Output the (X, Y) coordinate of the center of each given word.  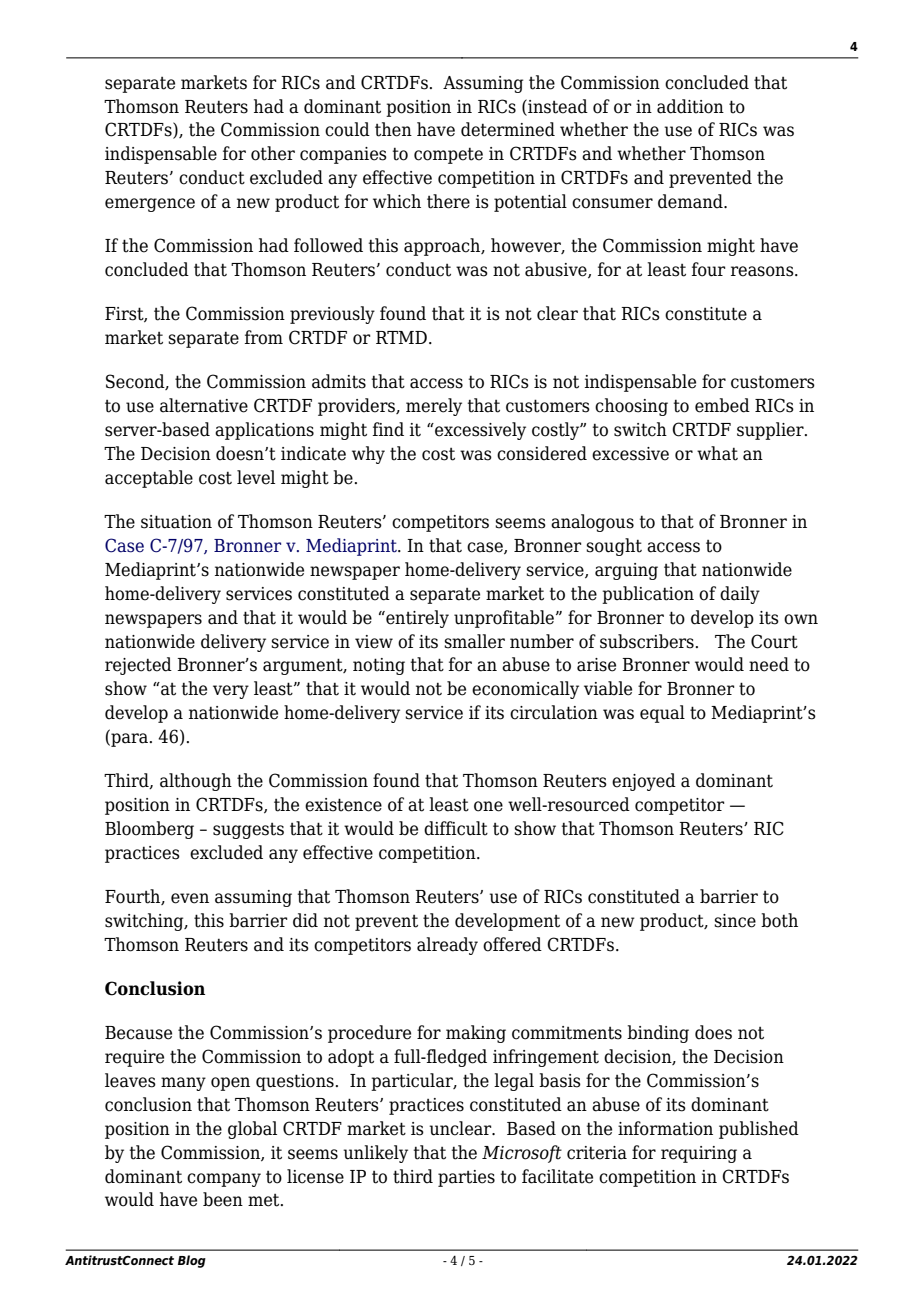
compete (448, 155)
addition (690, 106)
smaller (474, 641)
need (769, 664)
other (273, 153)
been (223, 1199)
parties (466, 1178)
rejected (138, 666)
